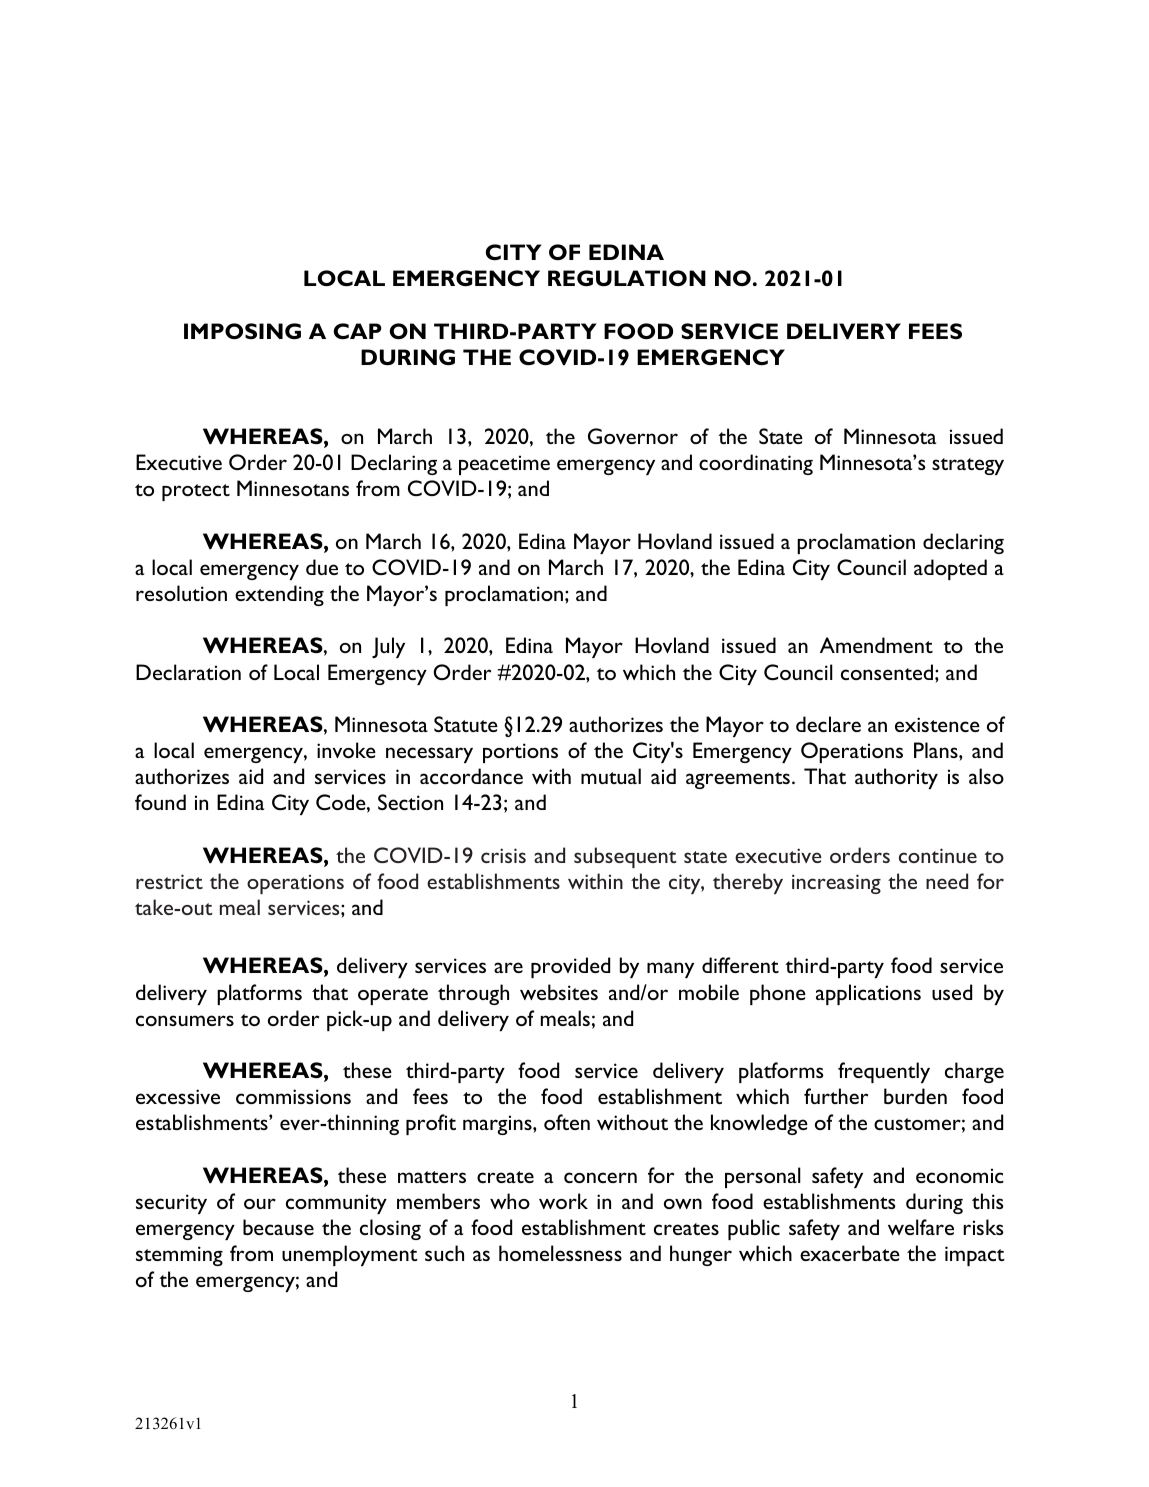  Describe the element at coordinates (242, 331) in the screenshot. I see `IMPOSING` at that location.
